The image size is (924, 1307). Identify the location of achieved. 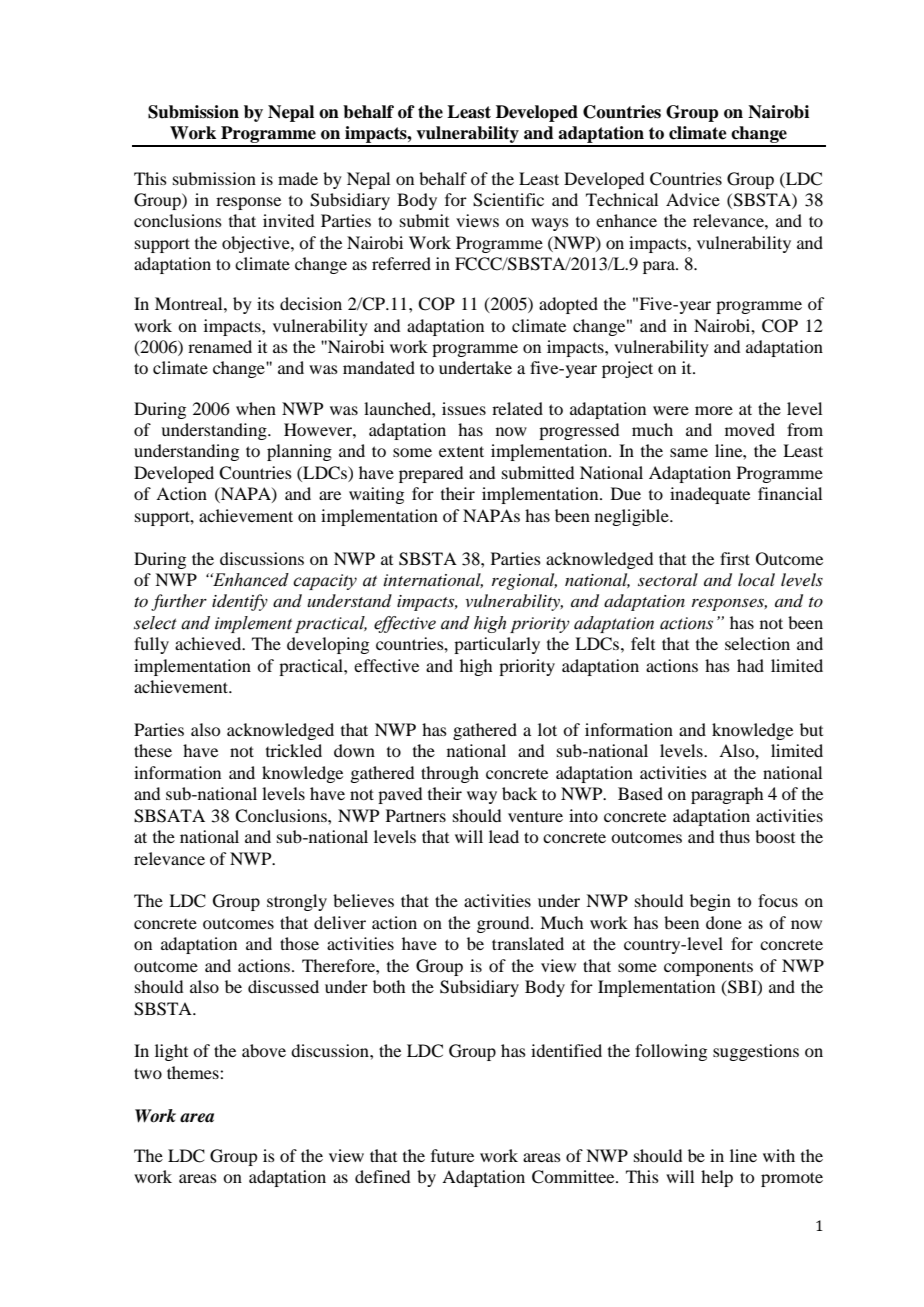
(209, 643).
